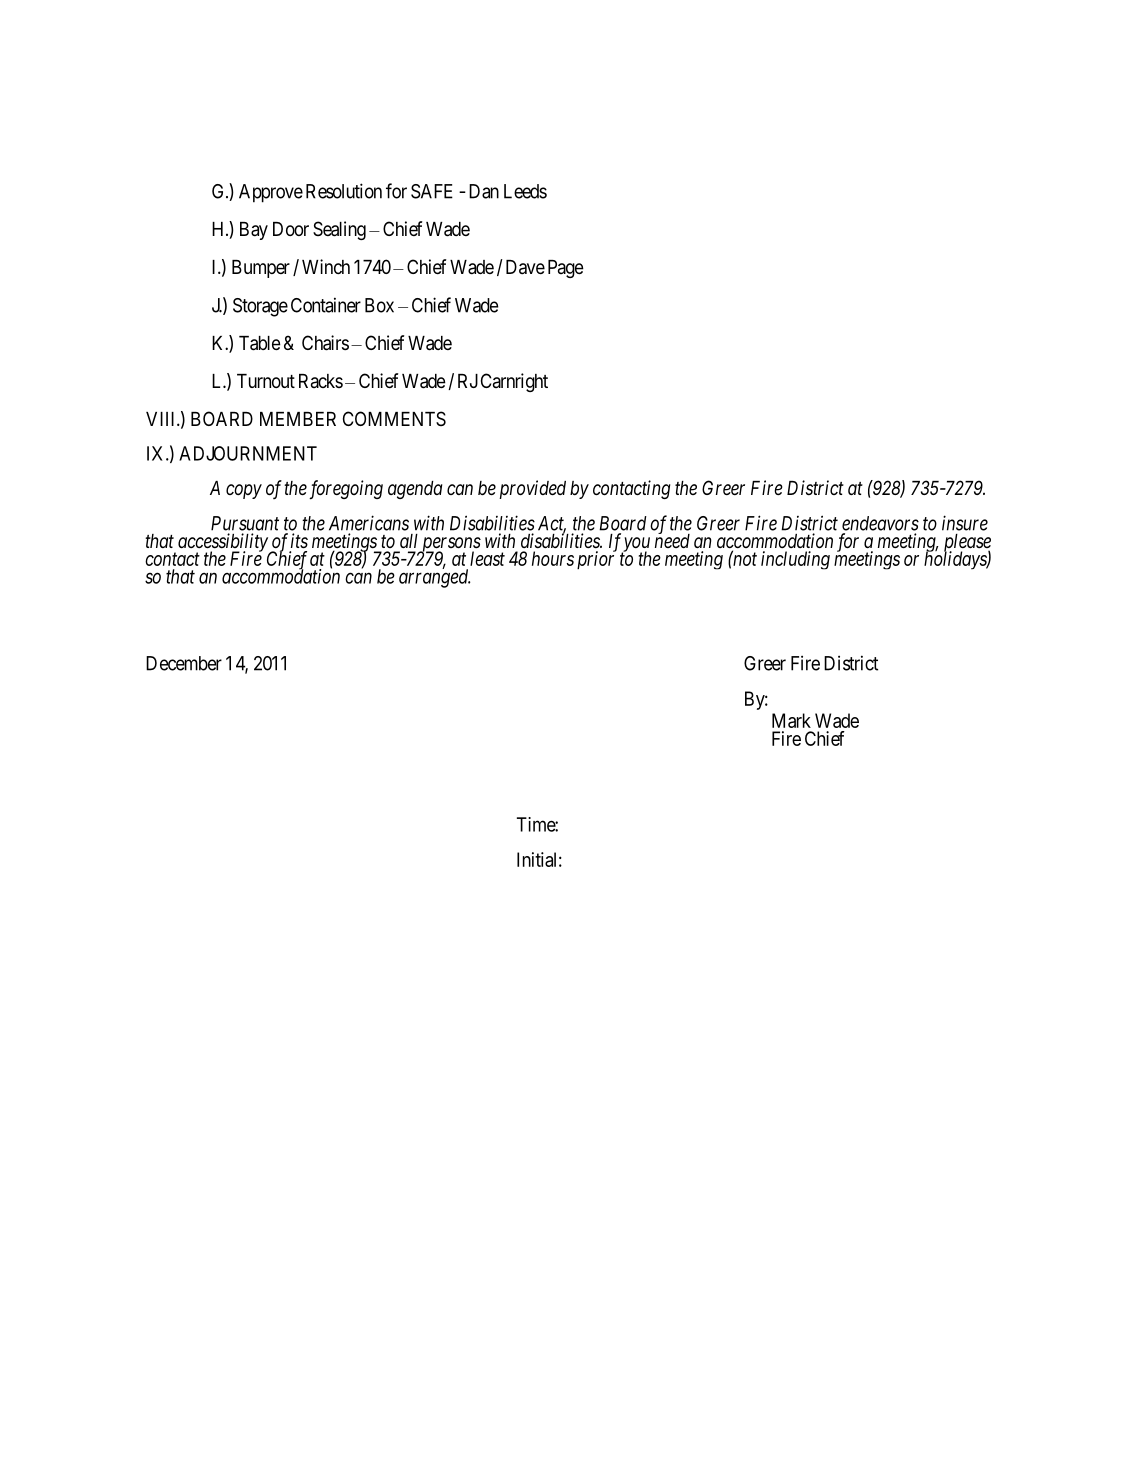  Describe the element at coordinates (532, 489) in the screenshot. I see `provided` at that location.
